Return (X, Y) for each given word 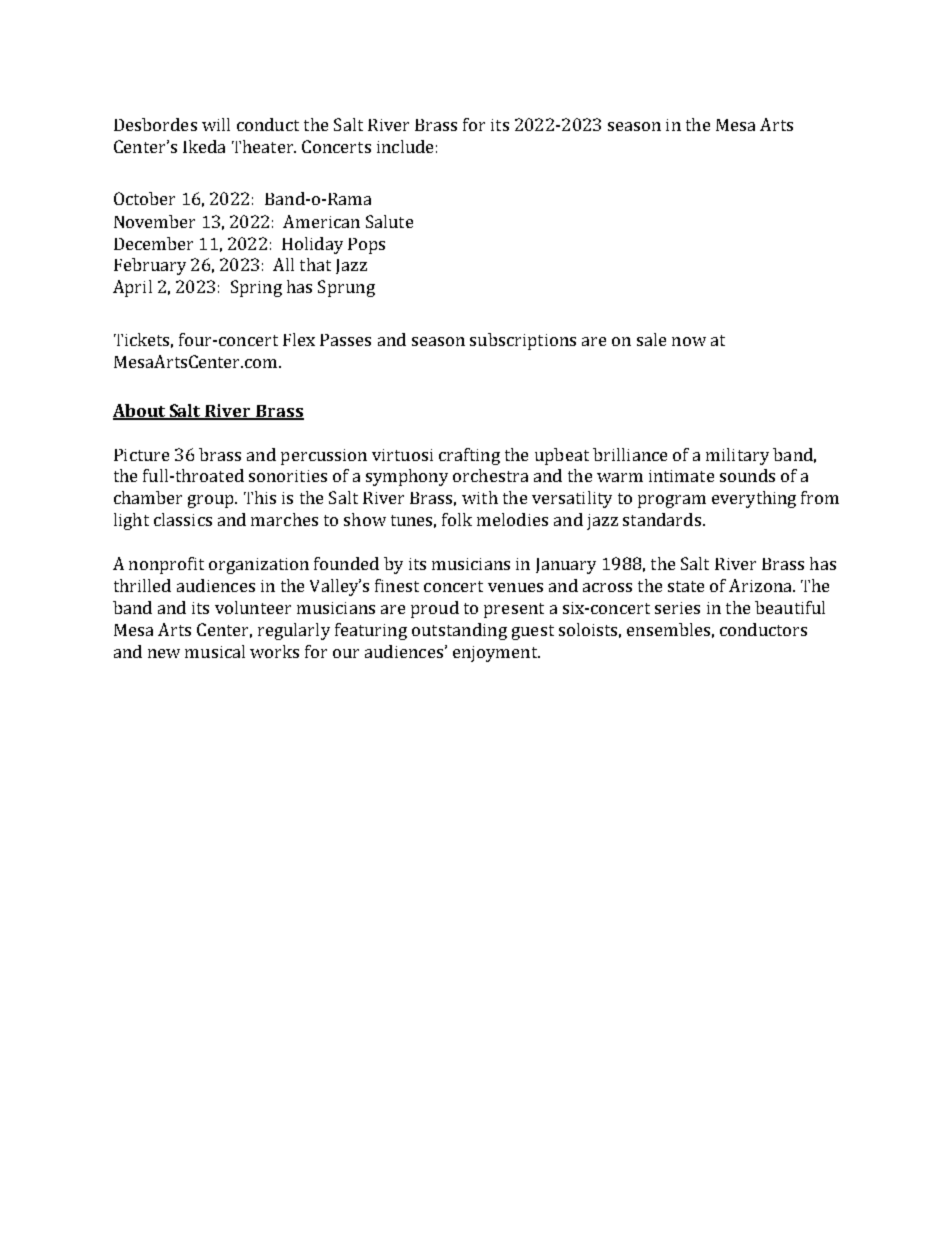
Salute (389, 221)
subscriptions (523, 341)
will (216, 124)
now (689, 341)
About (140, 412)
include (405, 146)
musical (215, 651)
